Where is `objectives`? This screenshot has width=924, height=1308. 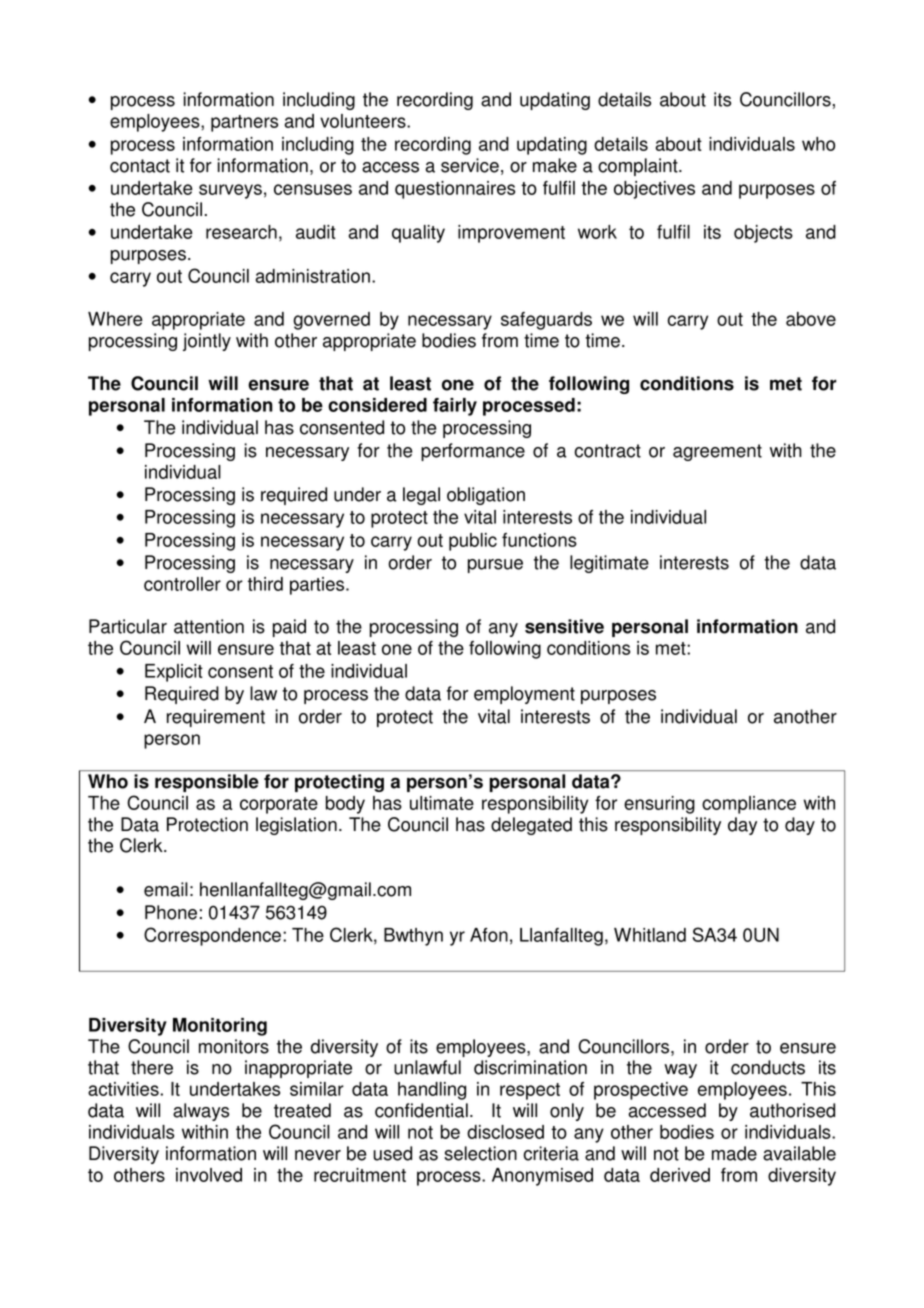 objectives is located at coordinates (654, 190).
